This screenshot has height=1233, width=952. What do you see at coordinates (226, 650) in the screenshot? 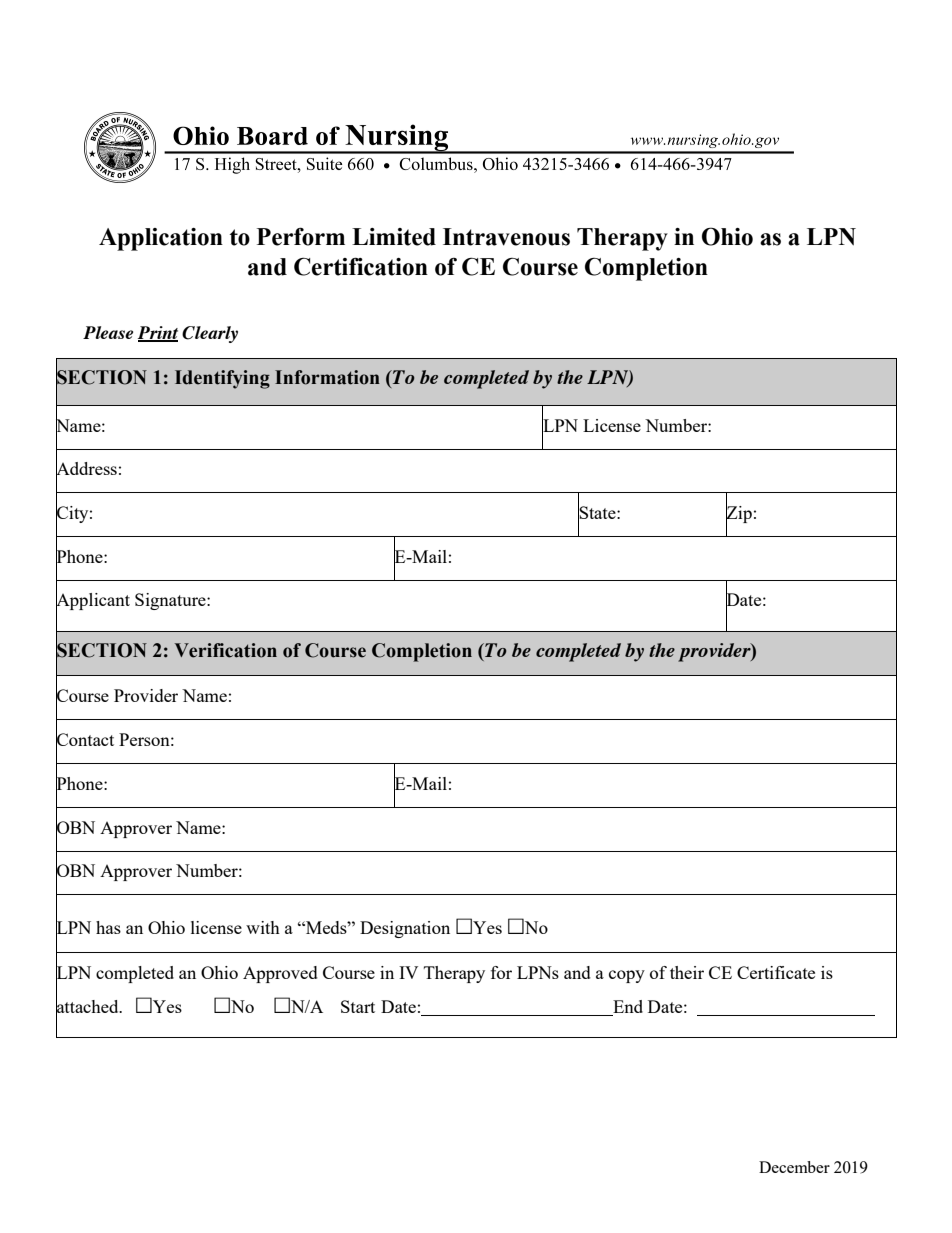
I see `Verification` at bounding box center [226, 650].
